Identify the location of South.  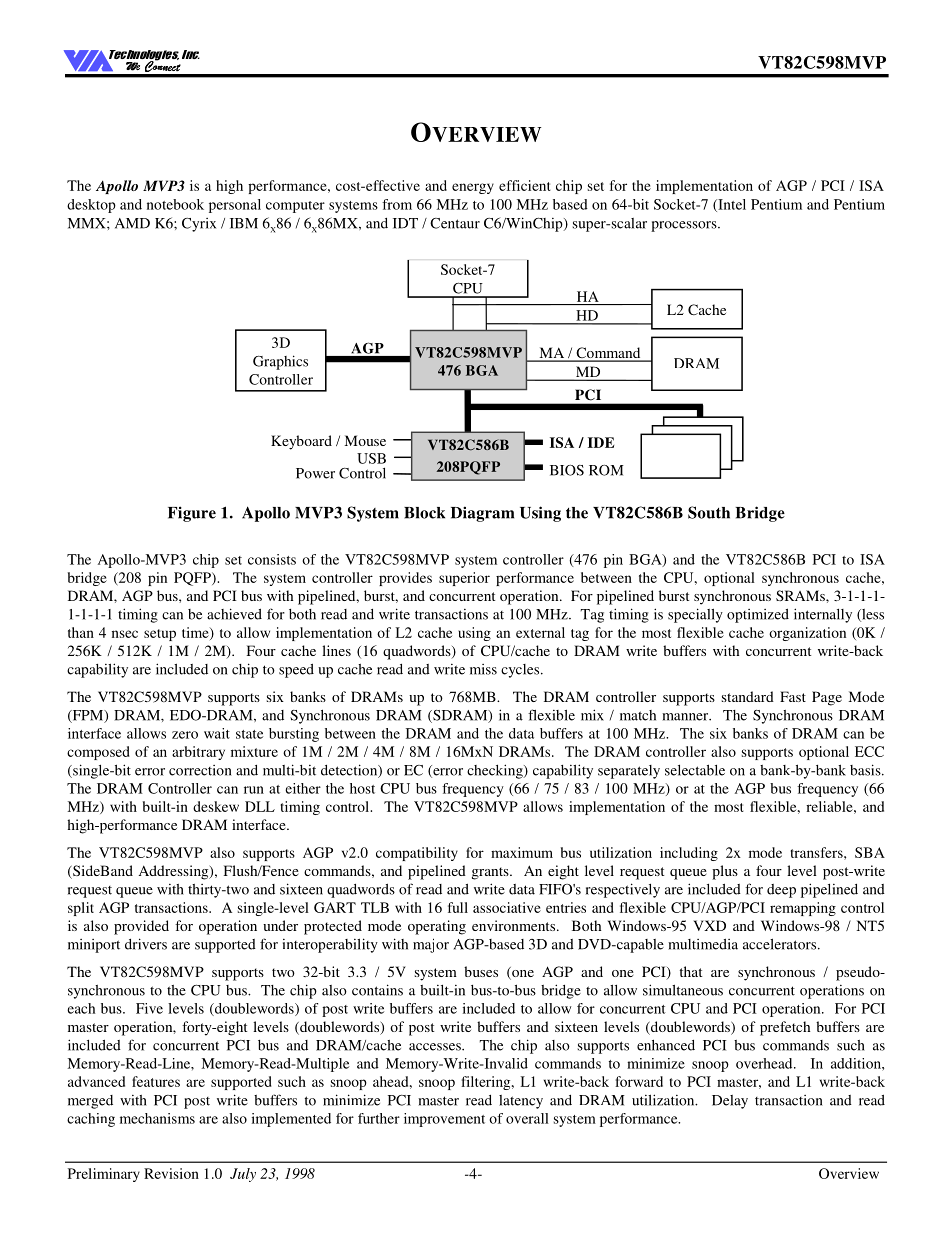
(709, 512).
